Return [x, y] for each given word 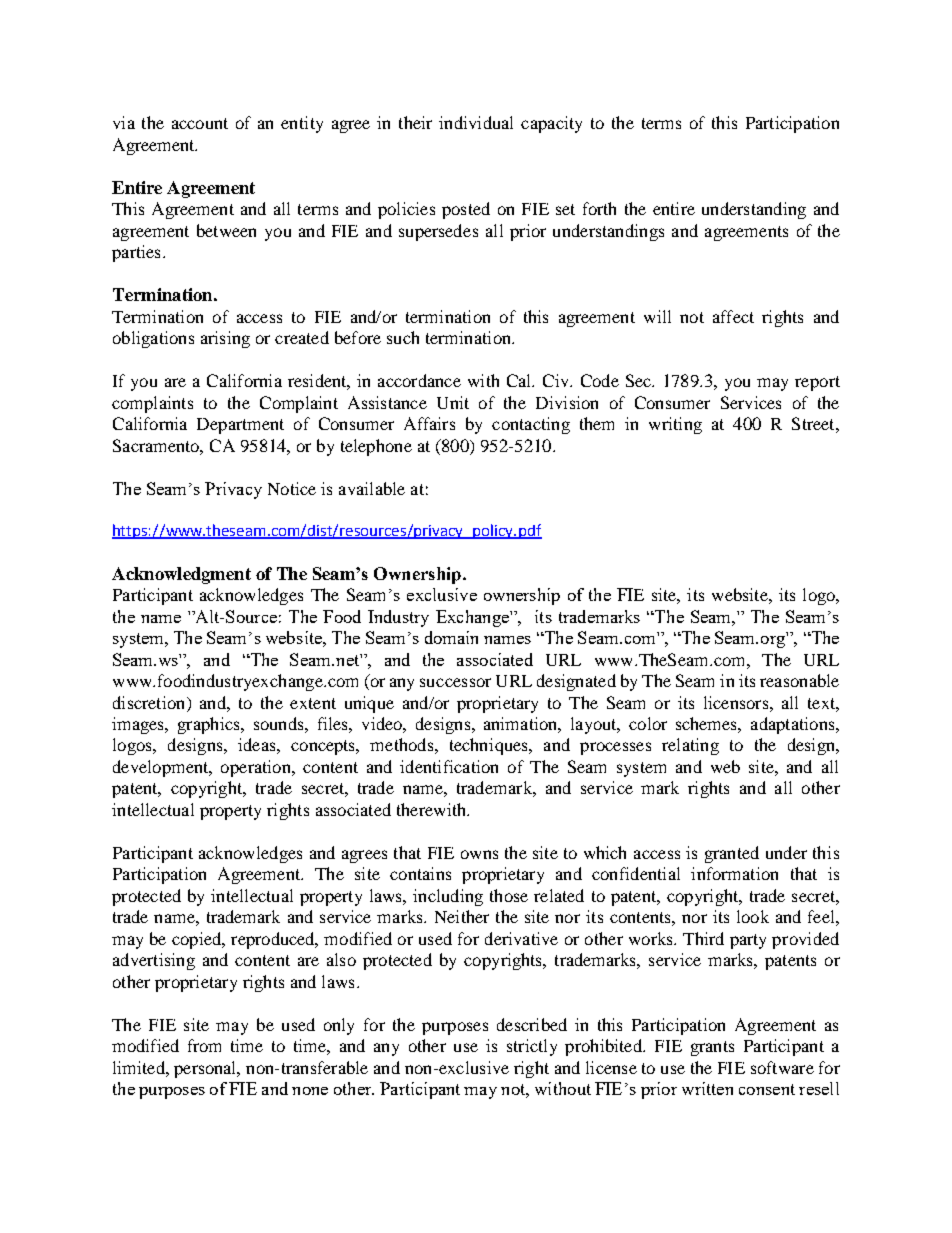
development [162, 768]
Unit [453, 402]
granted [732, 854]
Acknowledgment [181, 575]
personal [206, 1069]
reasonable [799, 680]
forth [599, 208]
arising [225, 339]
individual [476, 122]
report [817, 383]
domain [451, 637]
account [200, 123]
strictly [532, 1047]
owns [479, 854]
